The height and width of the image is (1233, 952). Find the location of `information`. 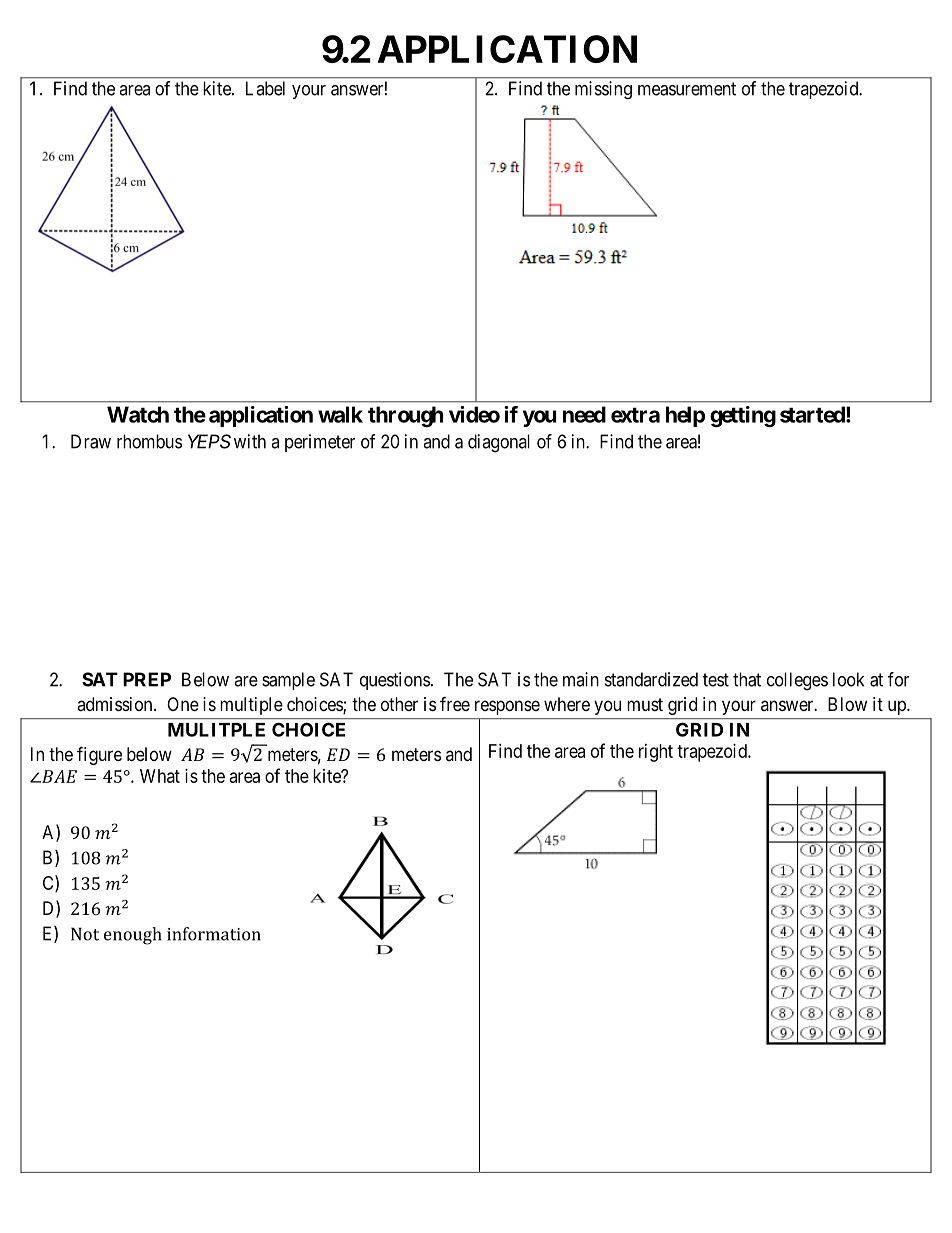

information is located at coordinates (214, 934).
